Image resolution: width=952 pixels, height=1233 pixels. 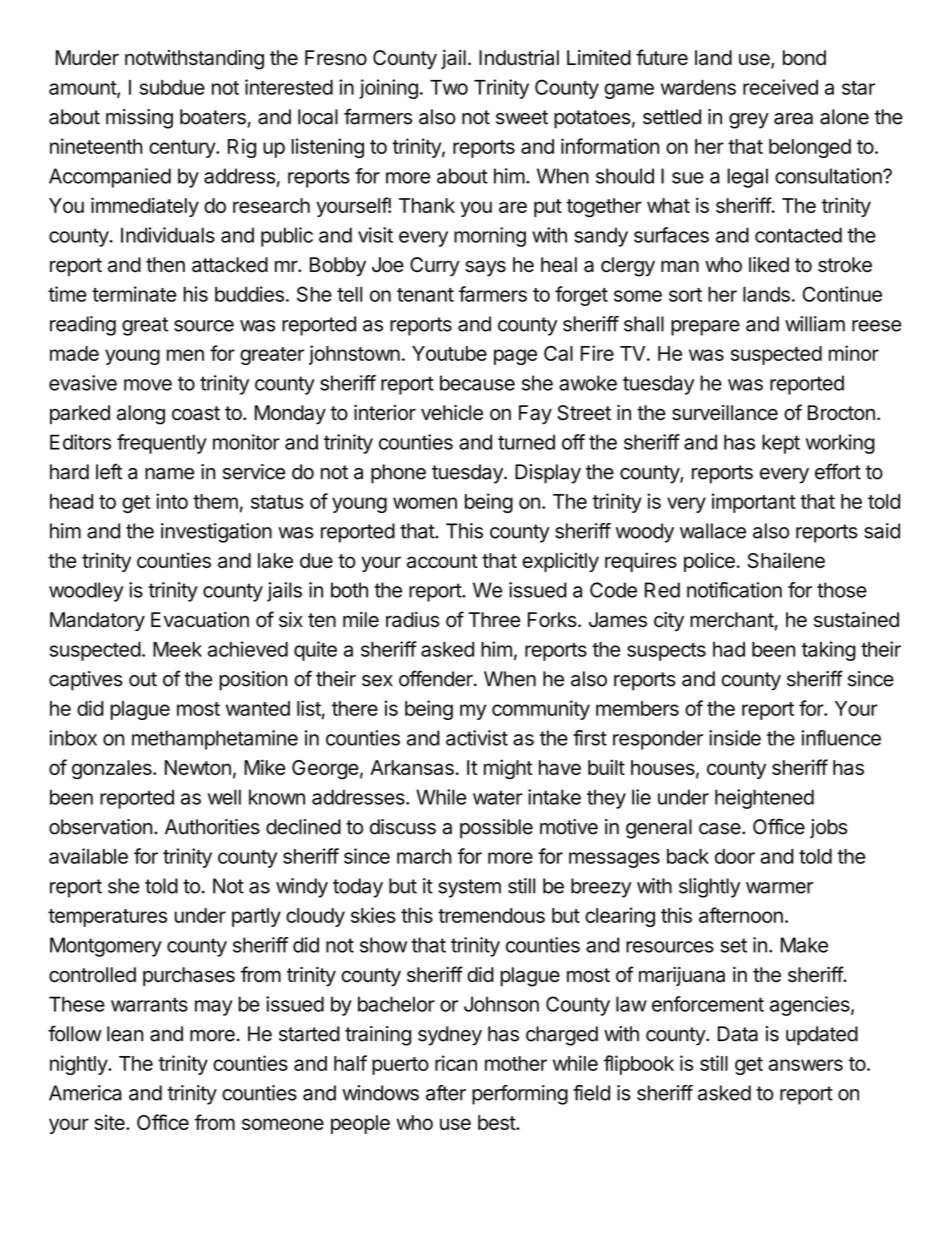 What do you see at coordinates (815, 324) in the screenshot?
I see `william` at bounding box center [815, 324].
